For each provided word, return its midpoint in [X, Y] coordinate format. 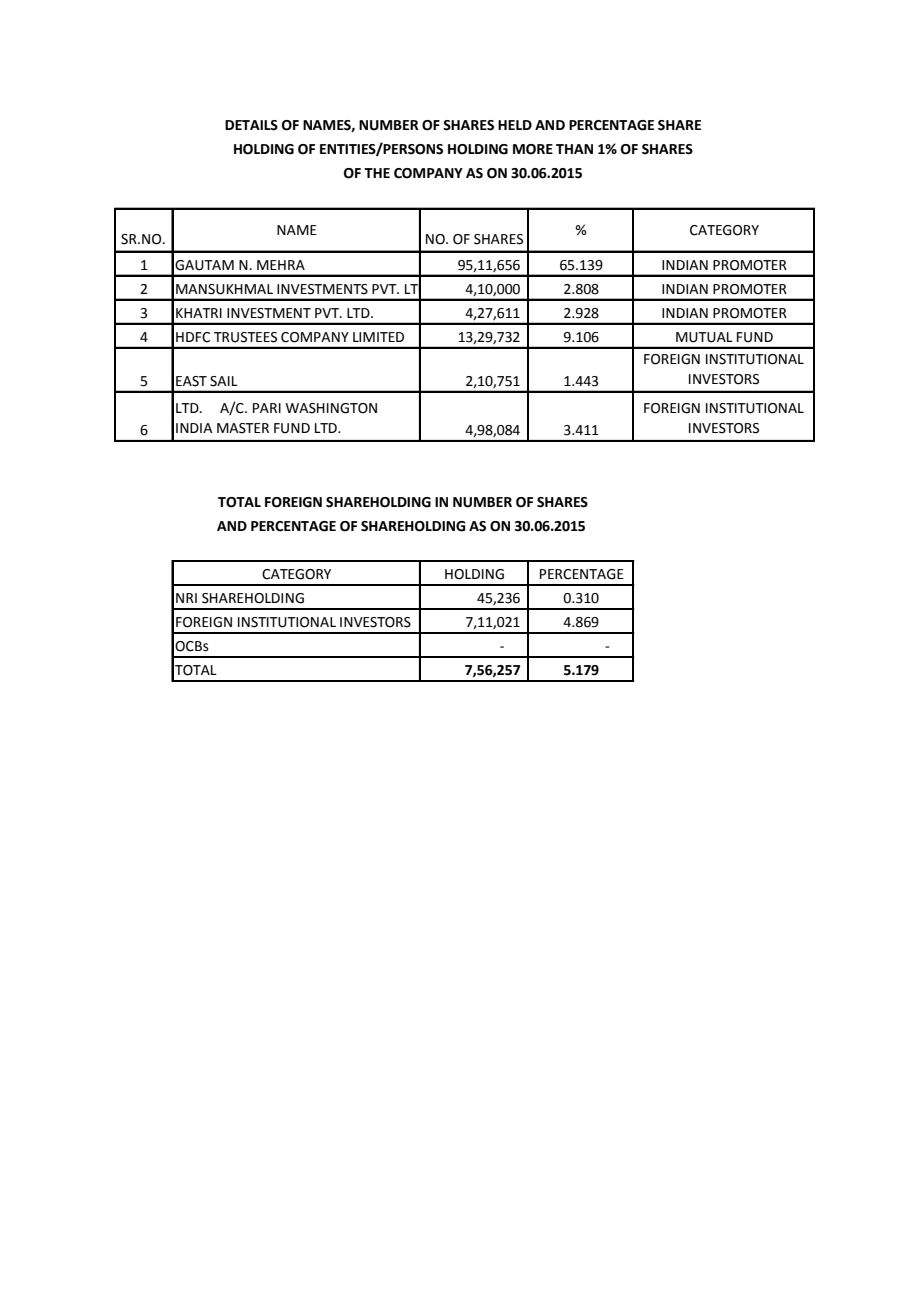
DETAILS [251, 125]
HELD [515, 125]
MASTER [243, 428]
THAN [574, 149]
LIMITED [378, 337]
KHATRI [199, 313]
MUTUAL [704, 337]
